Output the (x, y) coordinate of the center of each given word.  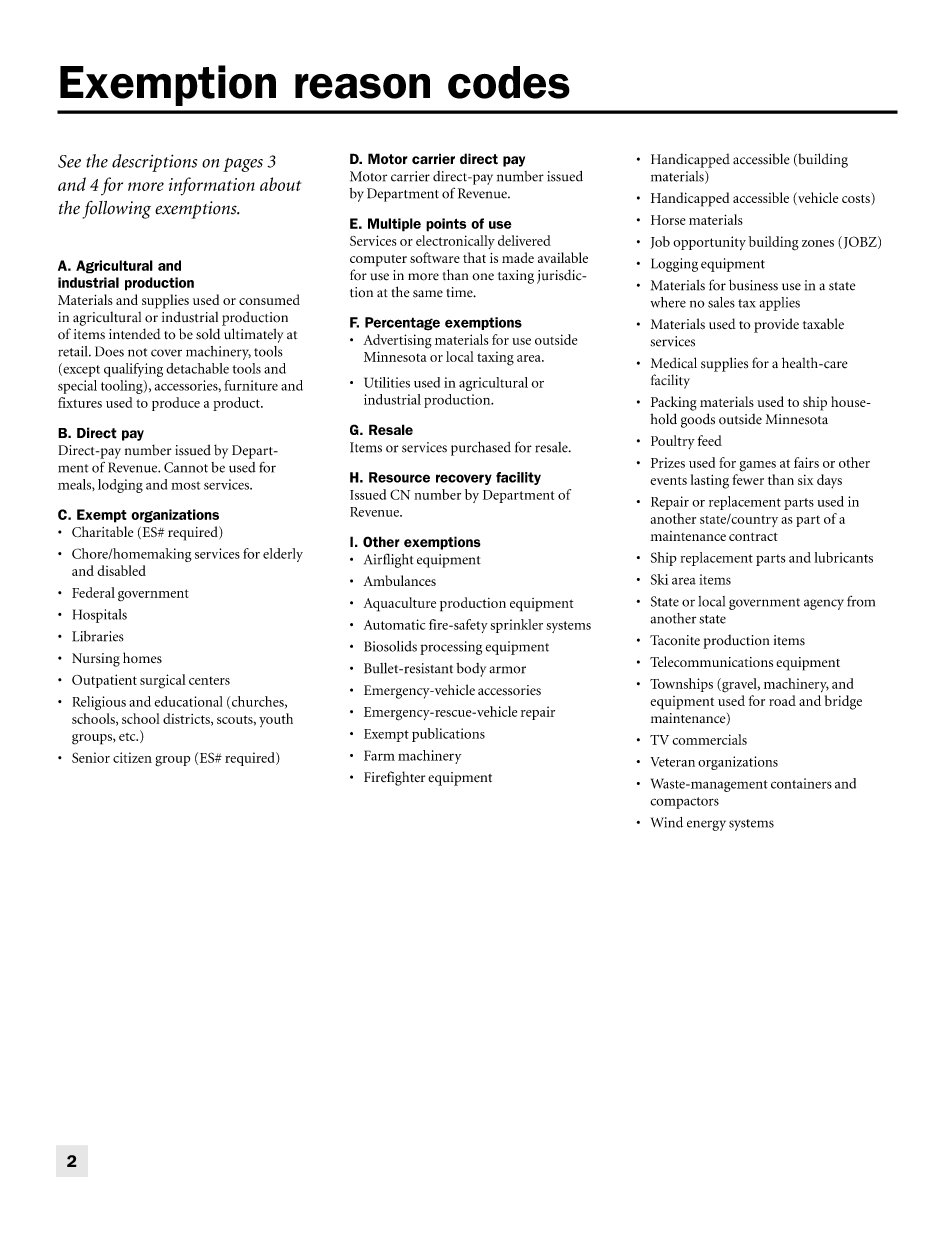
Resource (399, 477)
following (117, 210)
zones (818, 243)
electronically (455, 242)
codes (509, 82)
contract (753, 537)
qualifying (133, 370)
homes (142, 658)
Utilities (387, 382)
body (471, 670)
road (782, 700)
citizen (132, 757)
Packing (674, 403)
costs (857, 197)
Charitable (102, 532)
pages (243, 165)
